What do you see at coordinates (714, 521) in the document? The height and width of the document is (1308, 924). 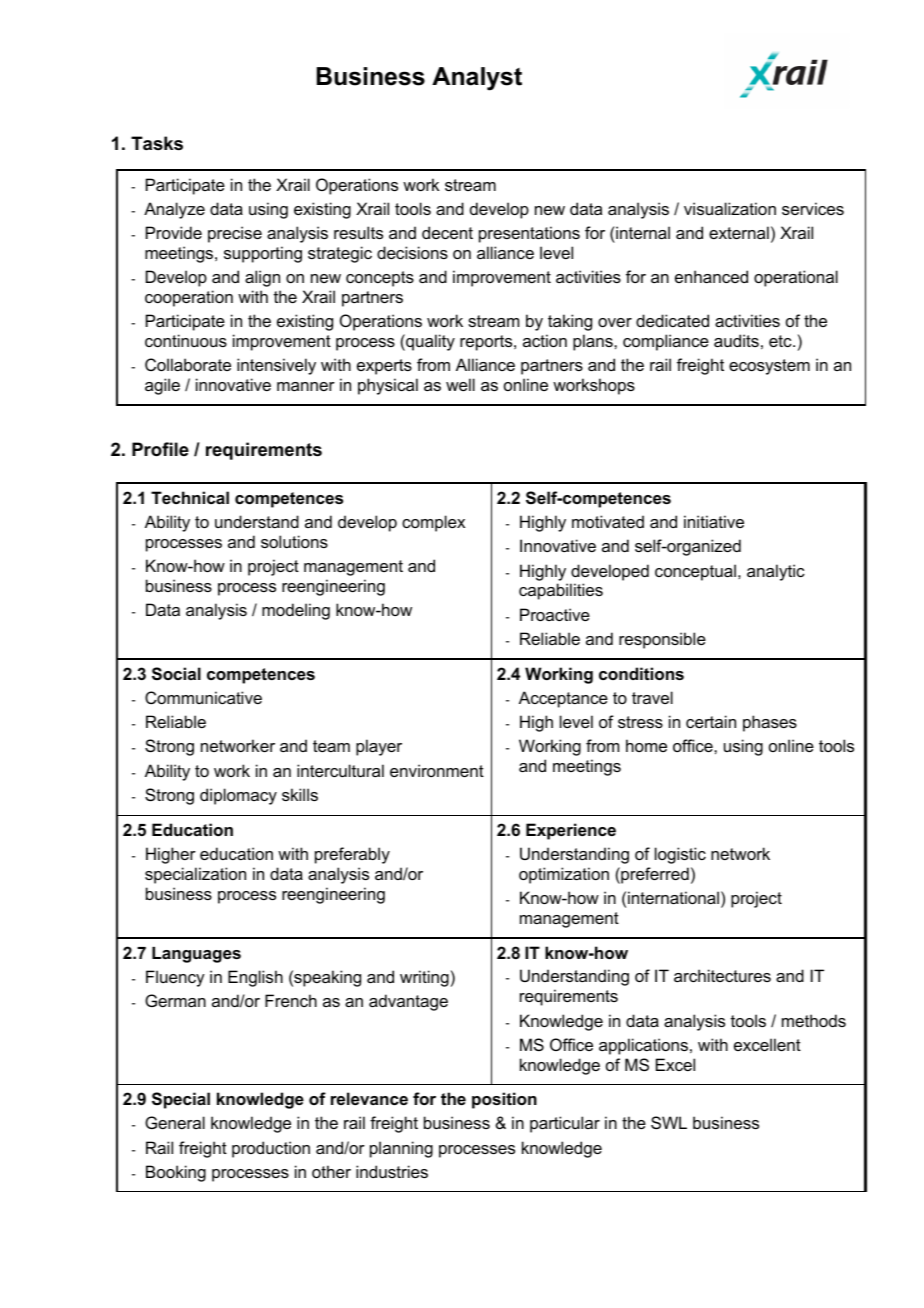 I see `initiative` at bounding box center [714, 521].
